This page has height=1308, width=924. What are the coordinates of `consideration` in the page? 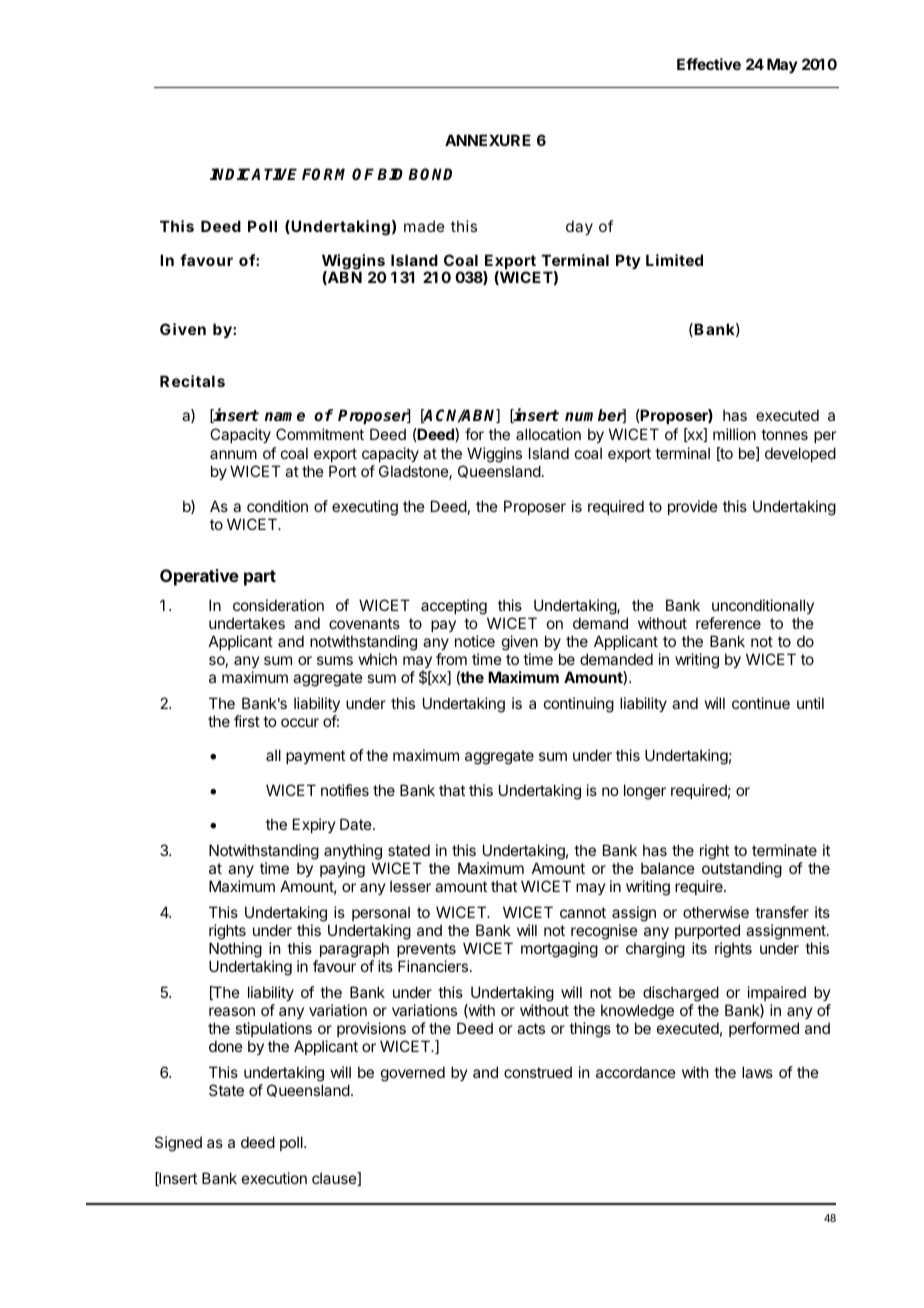 It's located at (278, 605).
